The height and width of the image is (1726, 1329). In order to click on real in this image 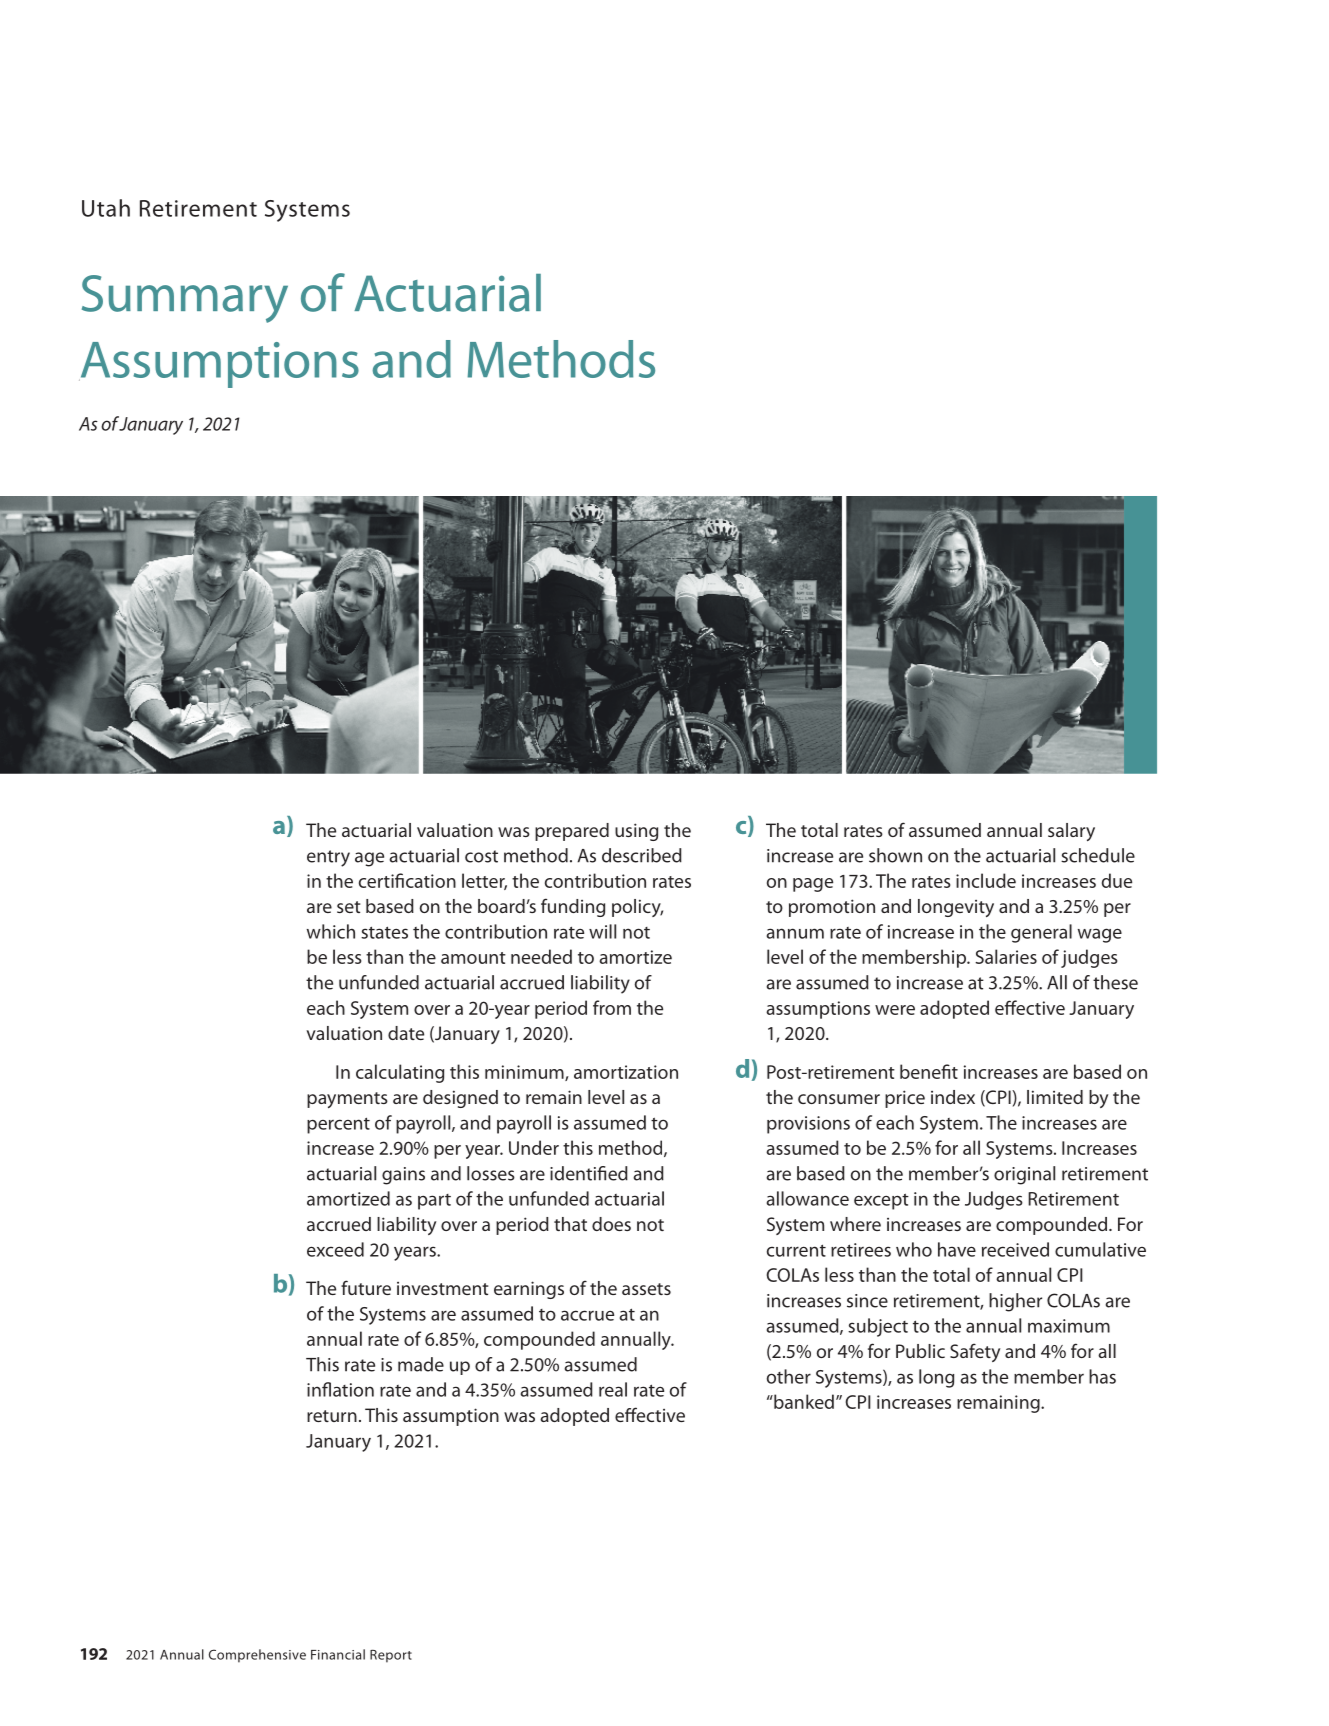, I will do `click(613, 1389)`.
